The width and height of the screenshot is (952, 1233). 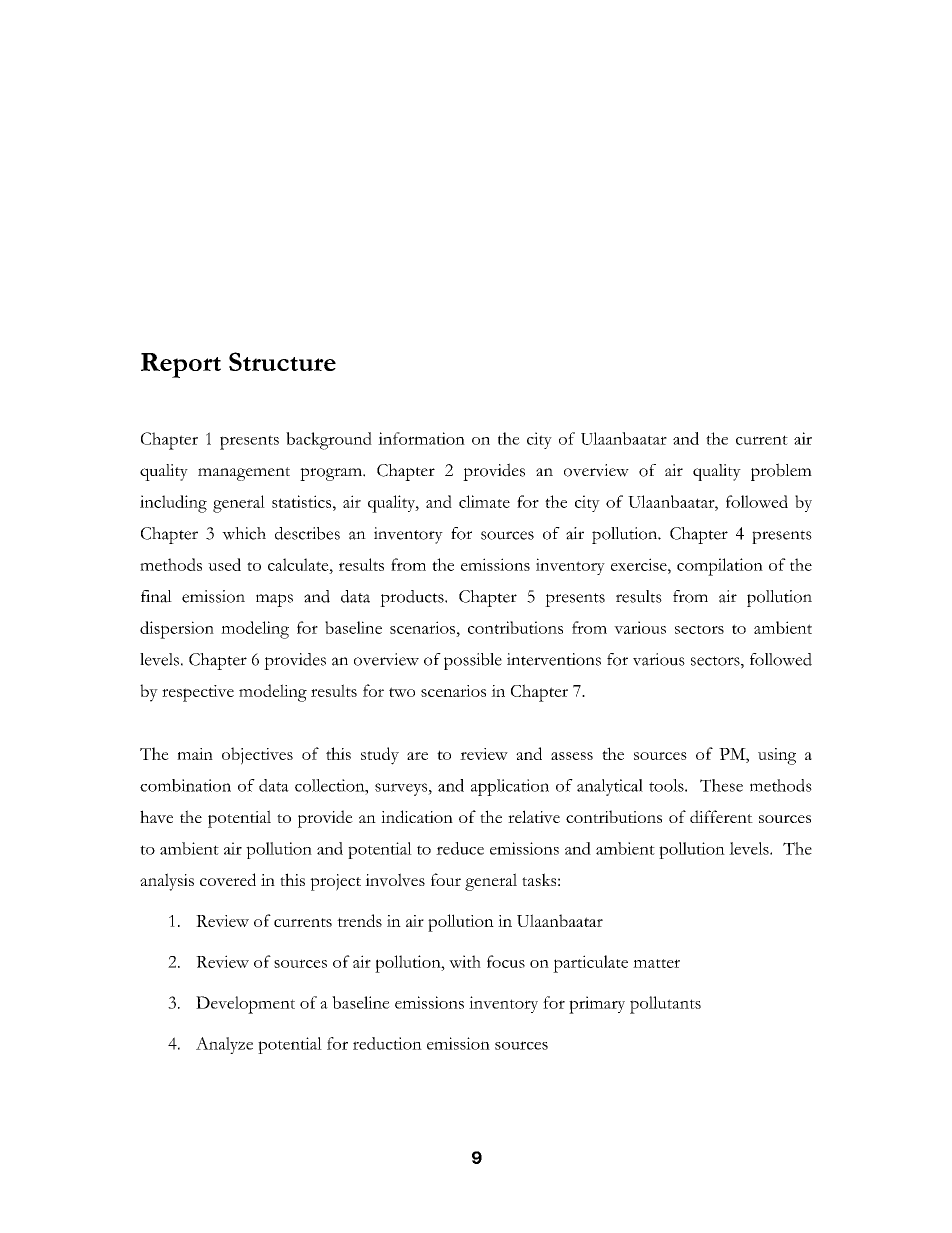 I want to click on products, so click(x=413, y=598).
